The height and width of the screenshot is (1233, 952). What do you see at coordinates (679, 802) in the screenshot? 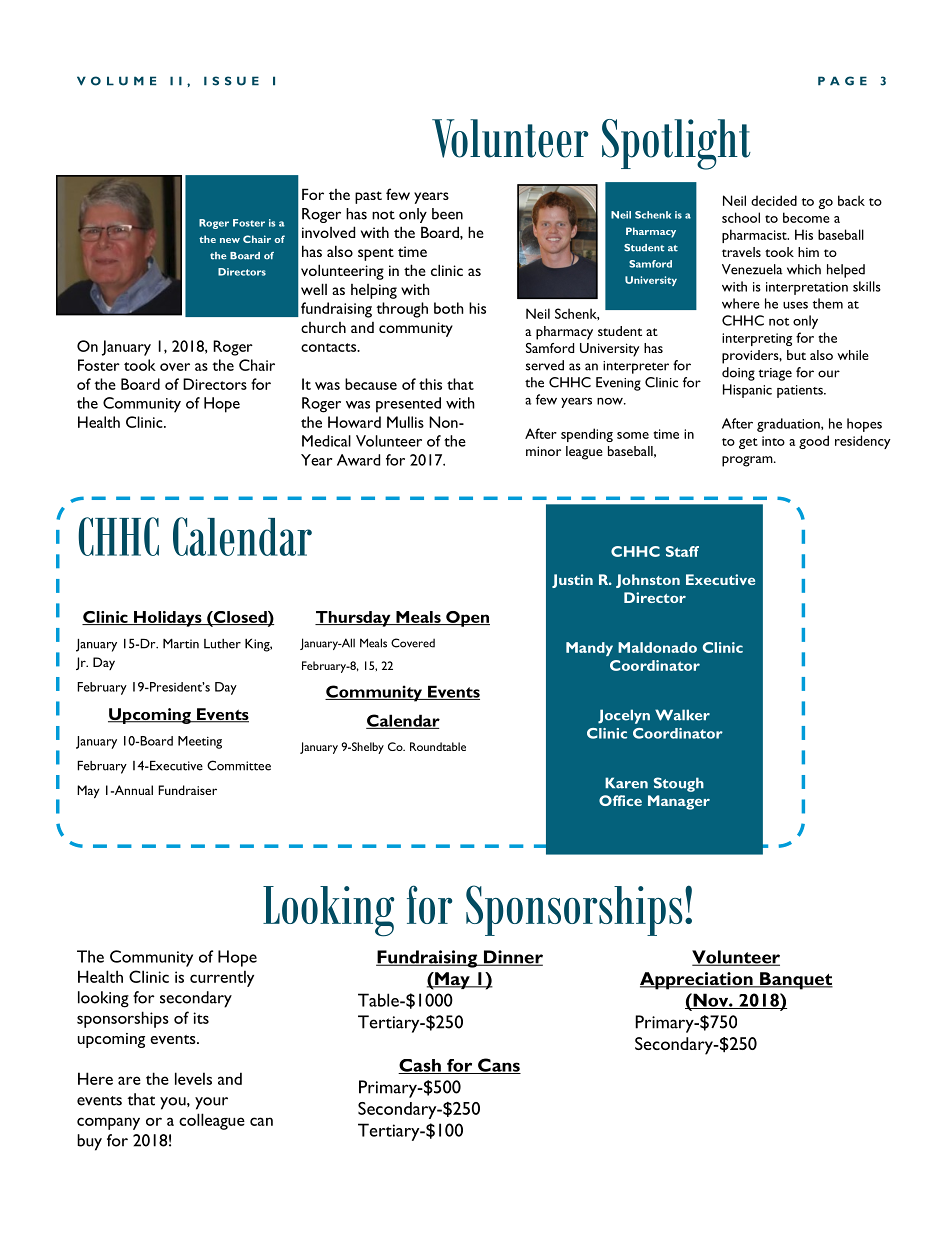
I see `Manager` at bounding box center [679, 802].
